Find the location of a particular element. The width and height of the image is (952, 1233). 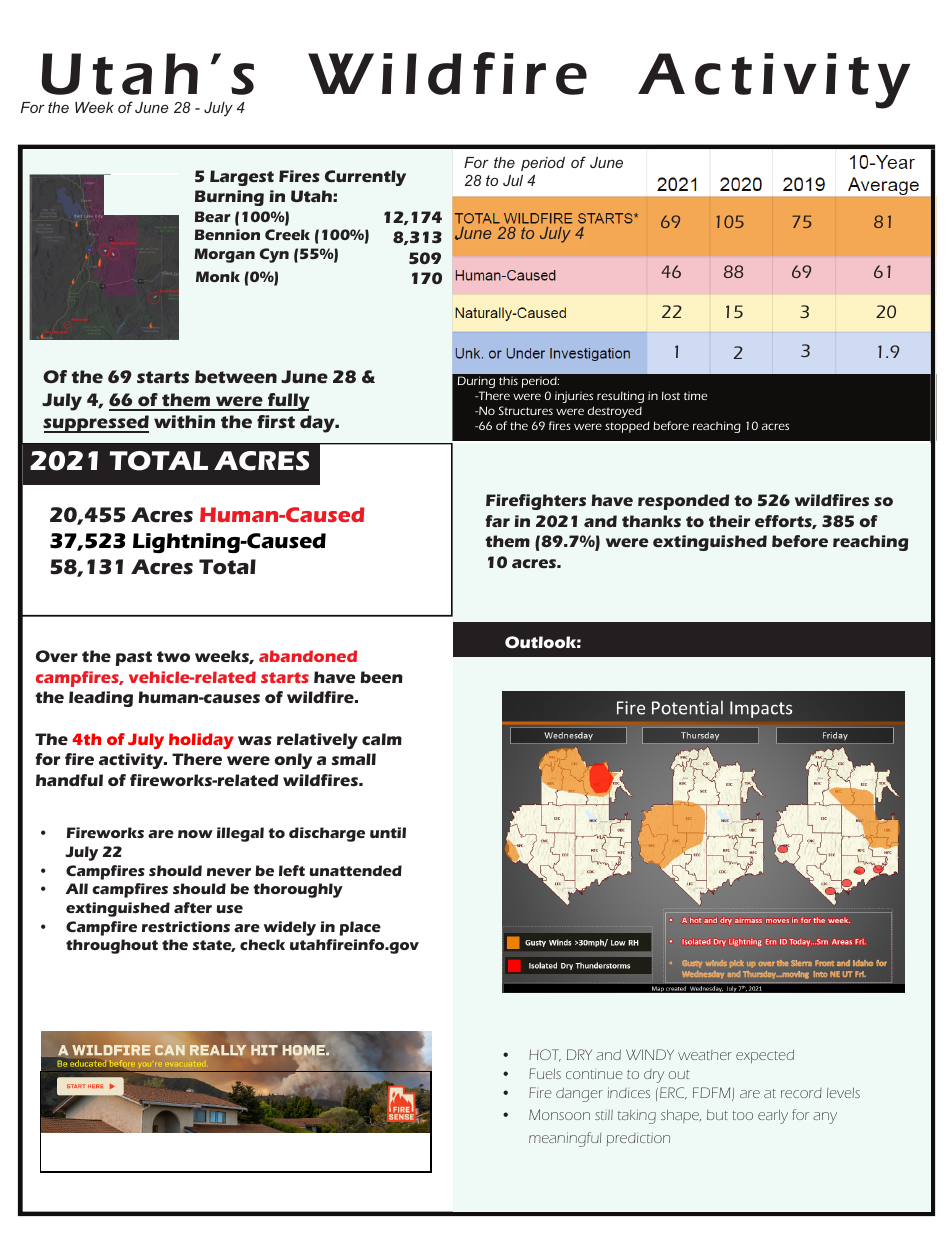

Bear is located at coordinates (212, 216).
